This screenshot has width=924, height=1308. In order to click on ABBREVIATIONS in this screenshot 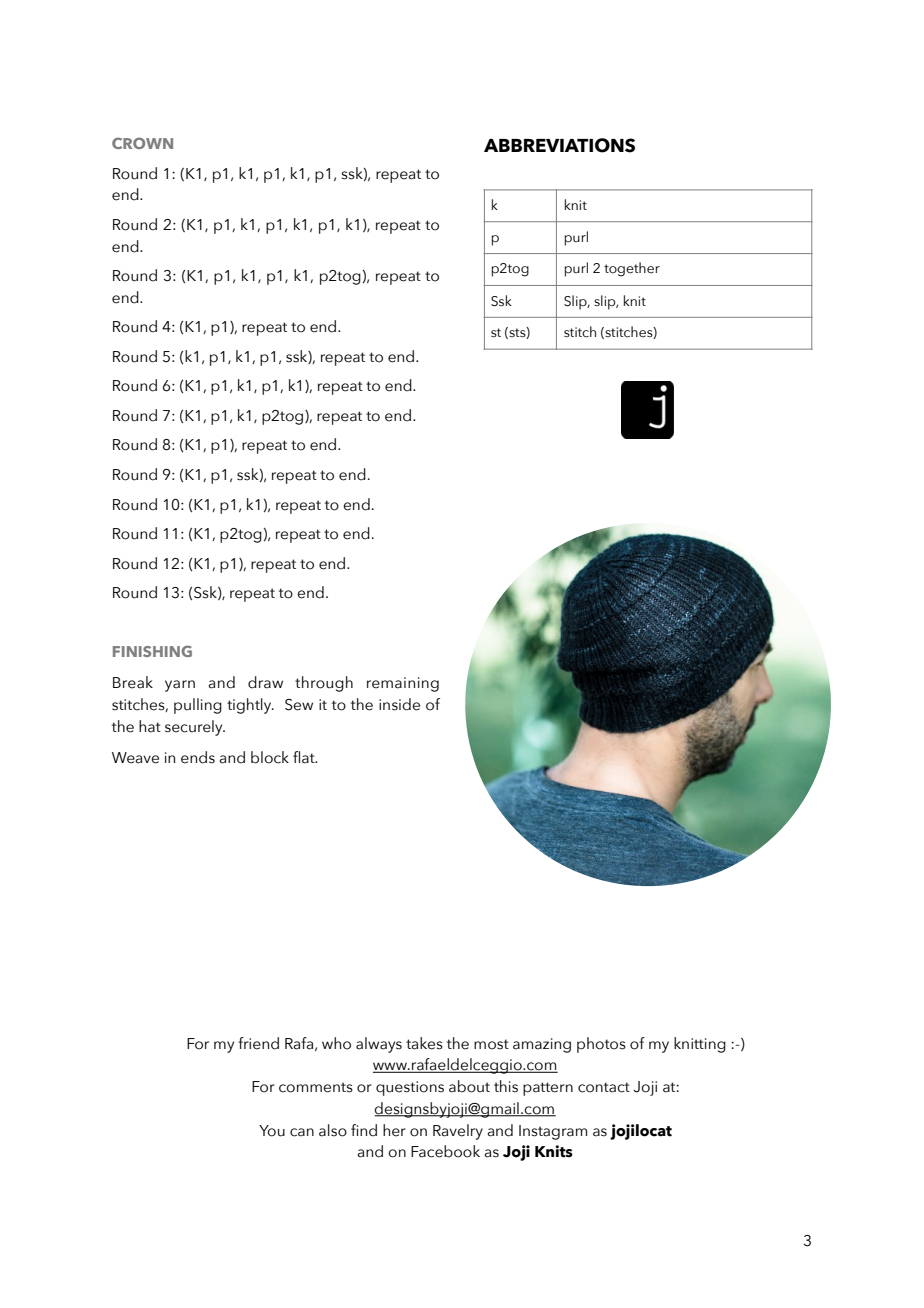, I will do `click(559, 145)`.
